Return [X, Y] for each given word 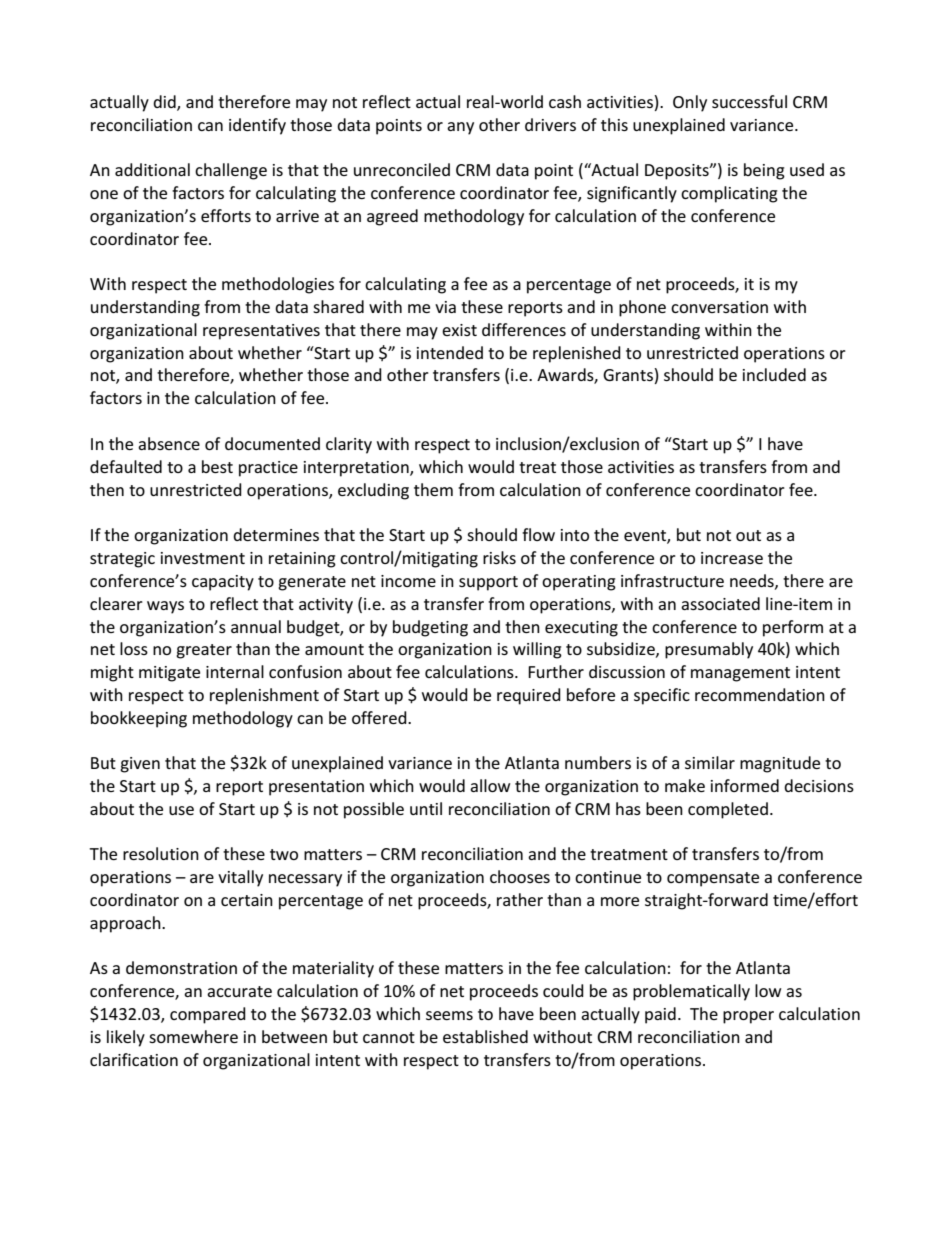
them [433, 489]
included [774, 374]
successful [749, 101]
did [165, 103]
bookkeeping [139, 719]
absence [169, 443]
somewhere [193, 1036]
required [529, 696]
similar [710, 762]
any [460, 128]
